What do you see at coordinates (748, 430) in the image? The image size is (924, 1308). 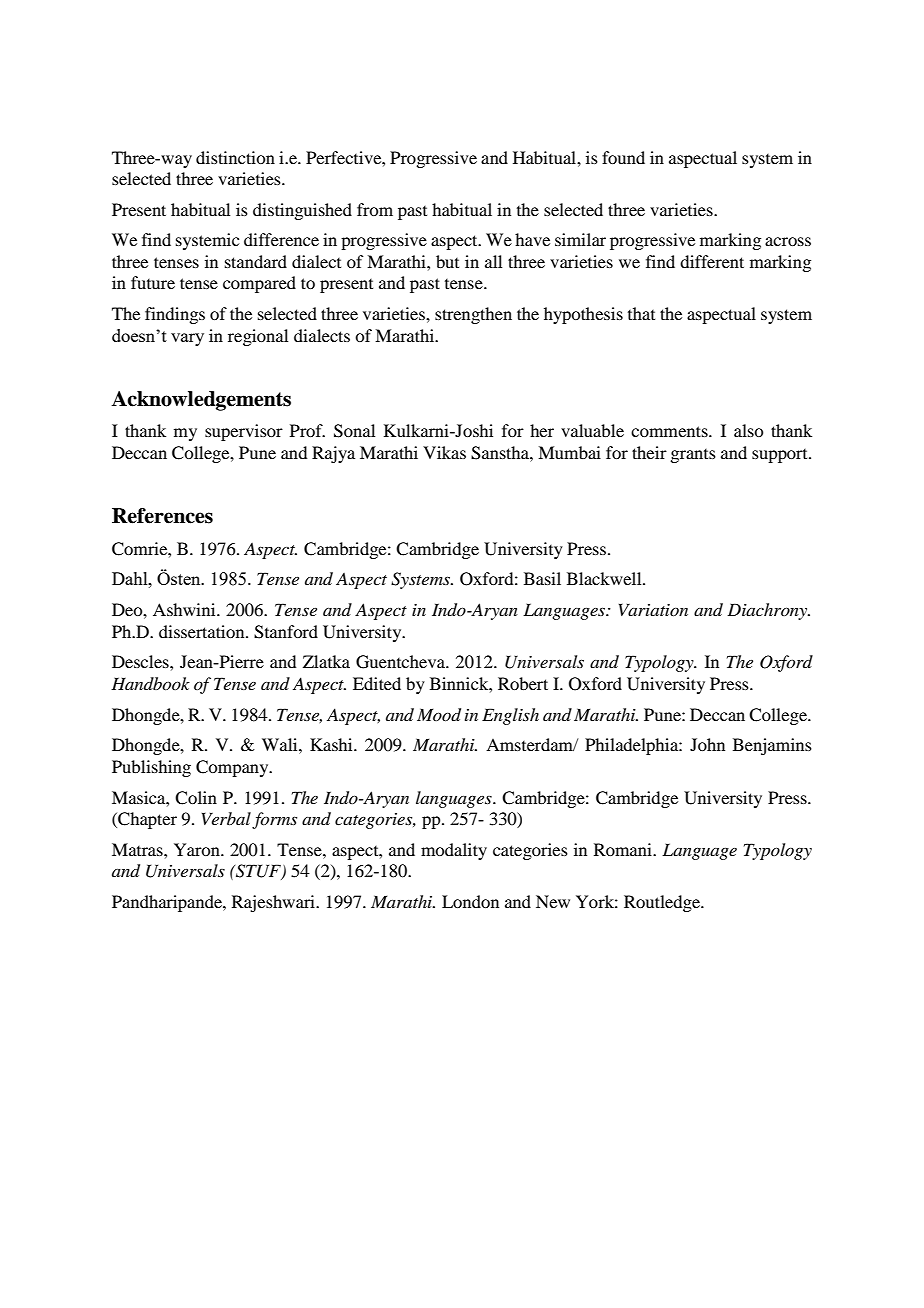 I see `also` at bounding box center [748, 430].
